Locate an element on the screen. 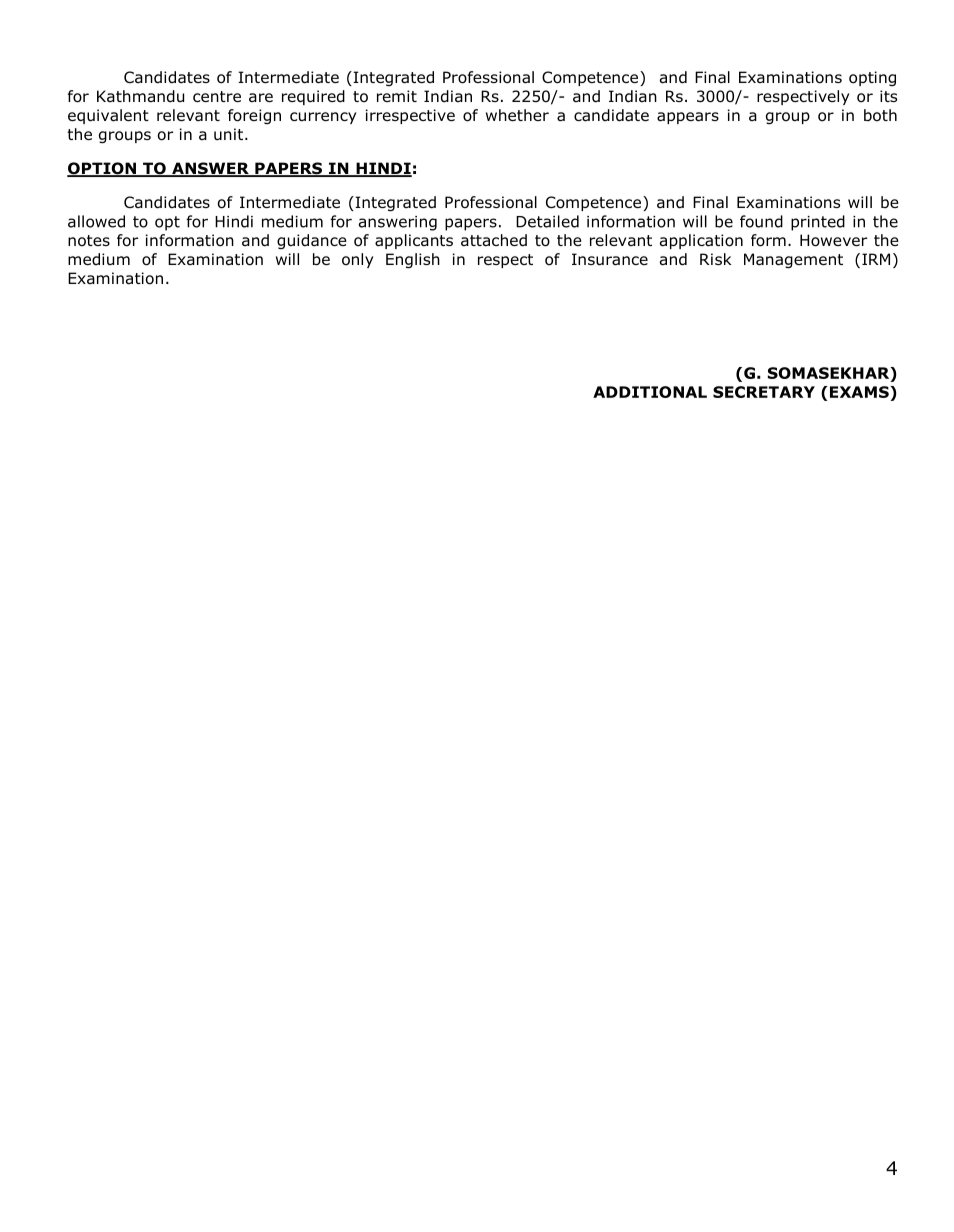 This screenshot has width=954, height=1232. OPTION is located at coordinates (103, 169).
